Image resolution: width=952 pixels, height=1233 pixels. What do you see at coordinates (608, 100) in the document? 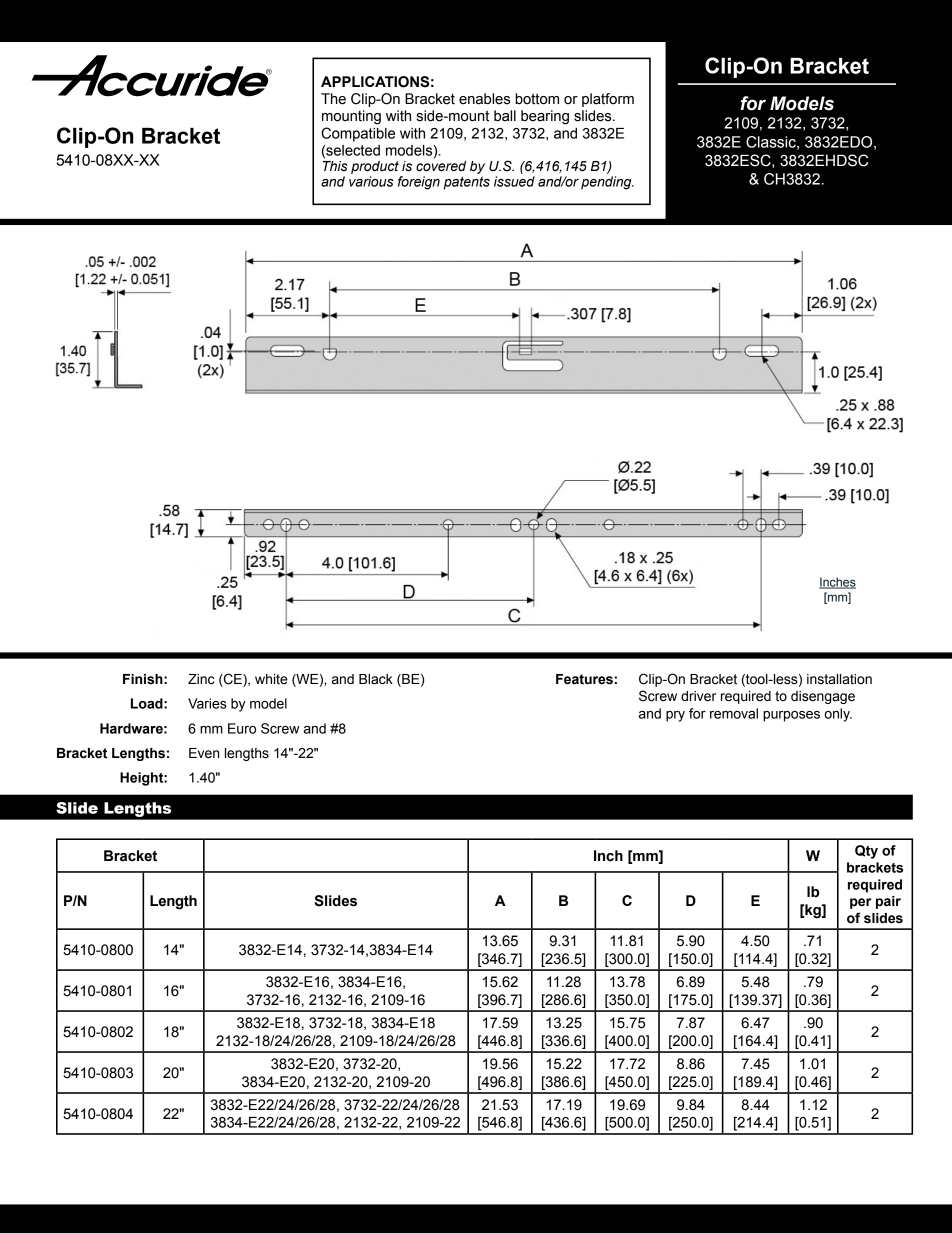
I see `platform` at bounding box center [608, 100].
